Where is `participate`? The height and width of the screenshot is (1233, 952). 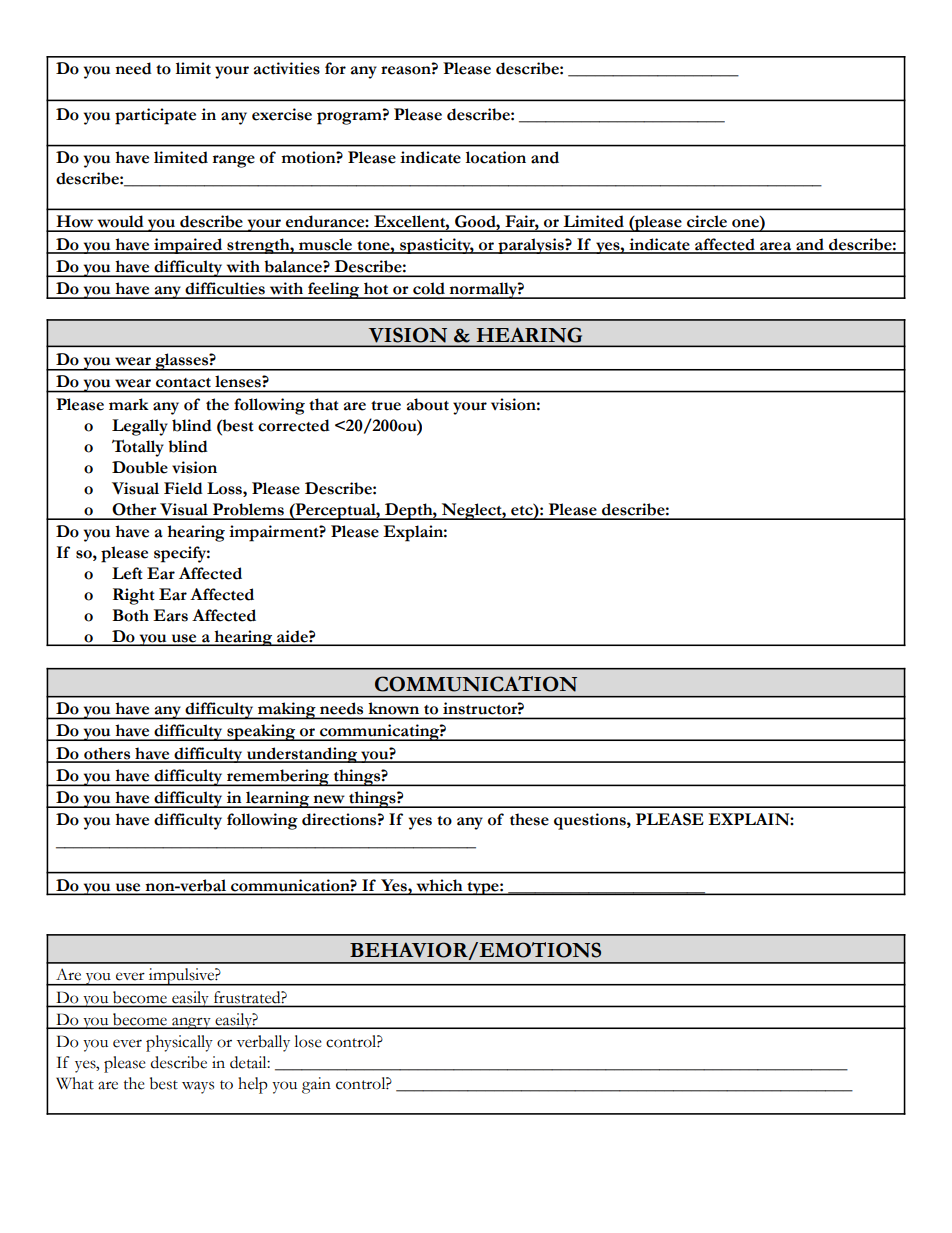
participate is located at coordinates (155, 116).
